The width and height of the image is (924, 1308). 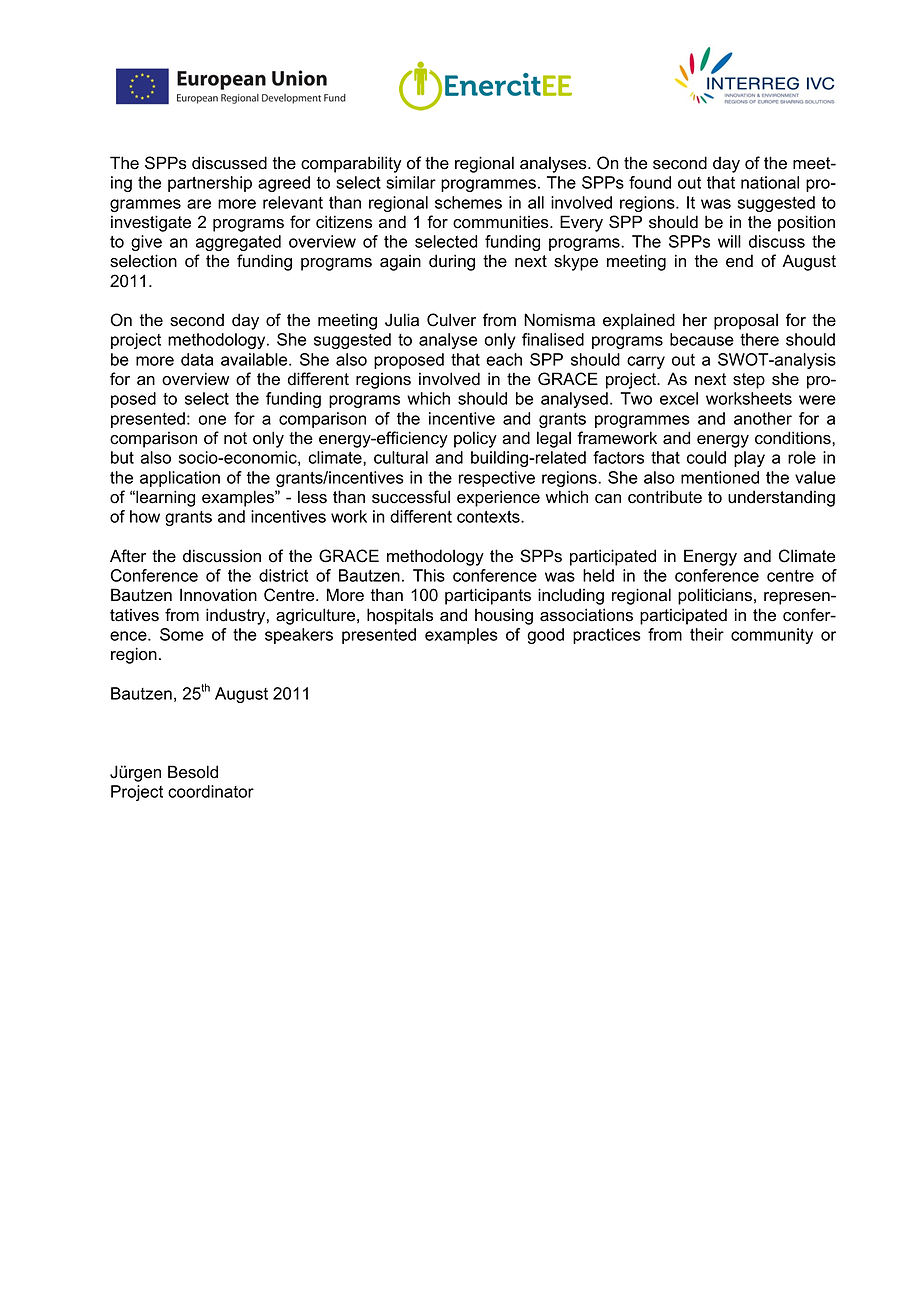 What do you see at coordinates (496, 479) in the image?
I see `respective` at bounding box center [496, 479].
